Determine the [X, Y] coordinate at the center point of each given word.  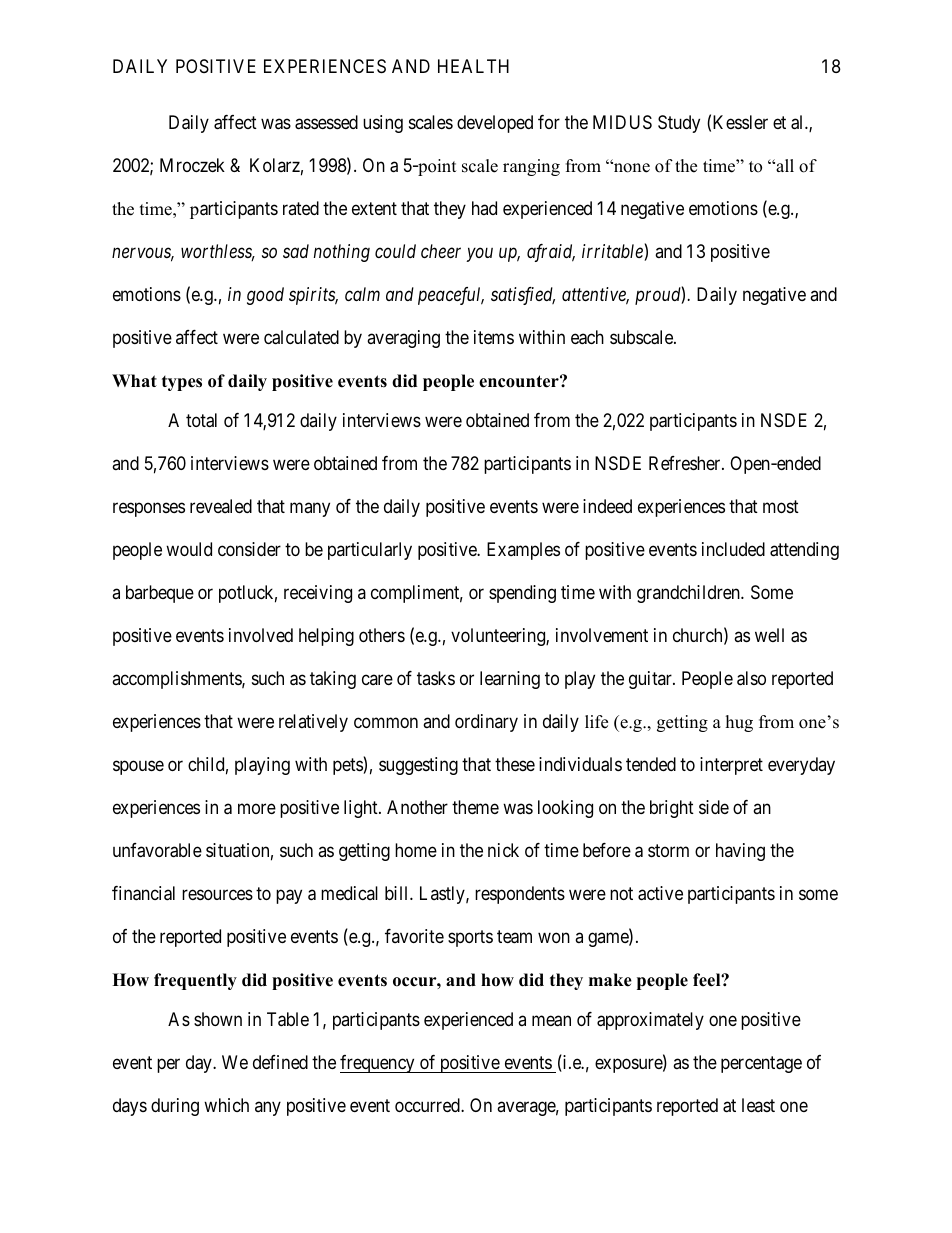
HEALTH [473, 66]
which [226, 1105]
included [733, 549]
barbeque [160, 594]
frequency [378, 1064]
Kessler [740, 122]
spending [522, 594]
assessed [326, 122]
